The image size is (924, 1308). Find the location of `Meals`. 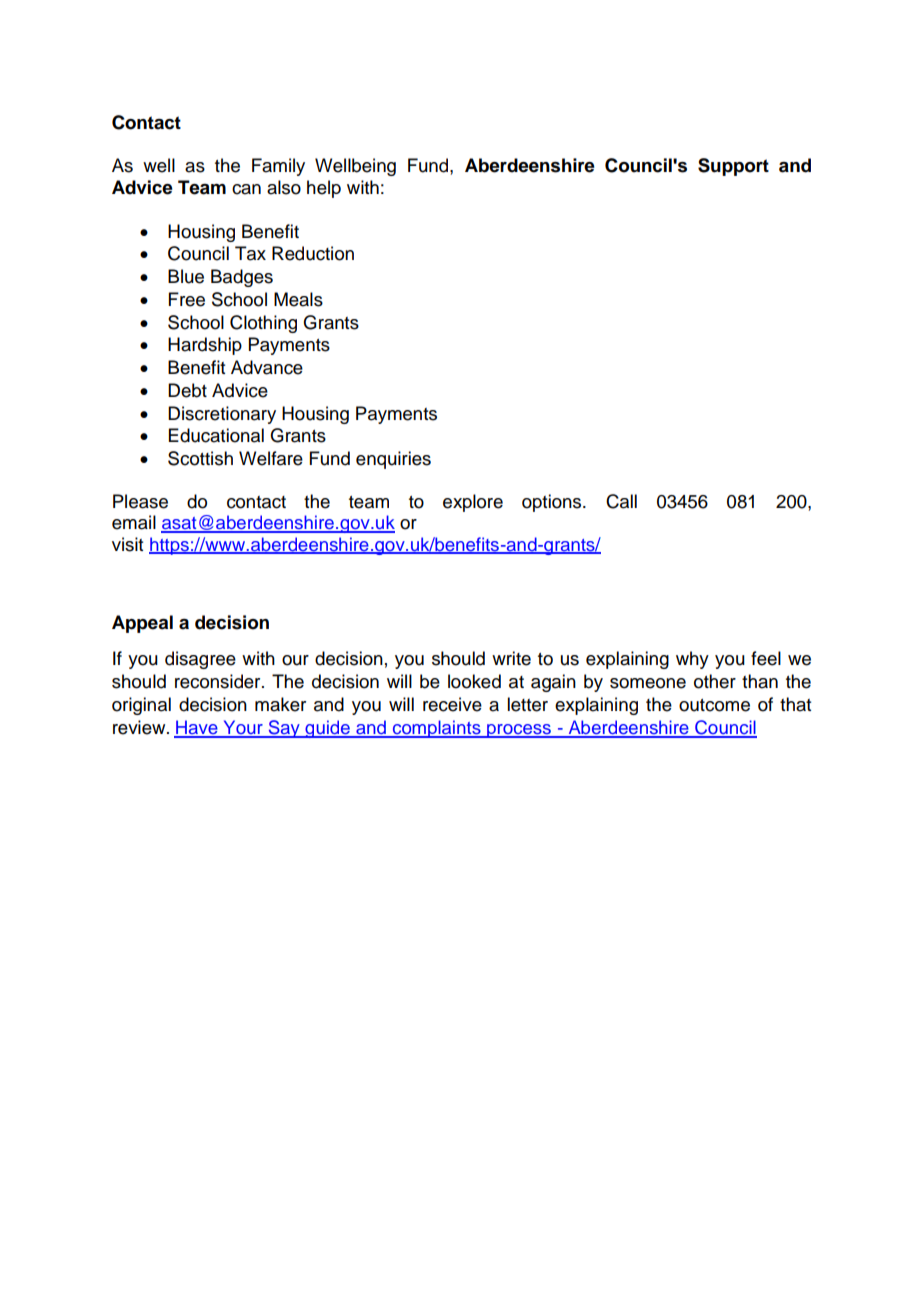

Meals is located at coordinates (298, 299).
